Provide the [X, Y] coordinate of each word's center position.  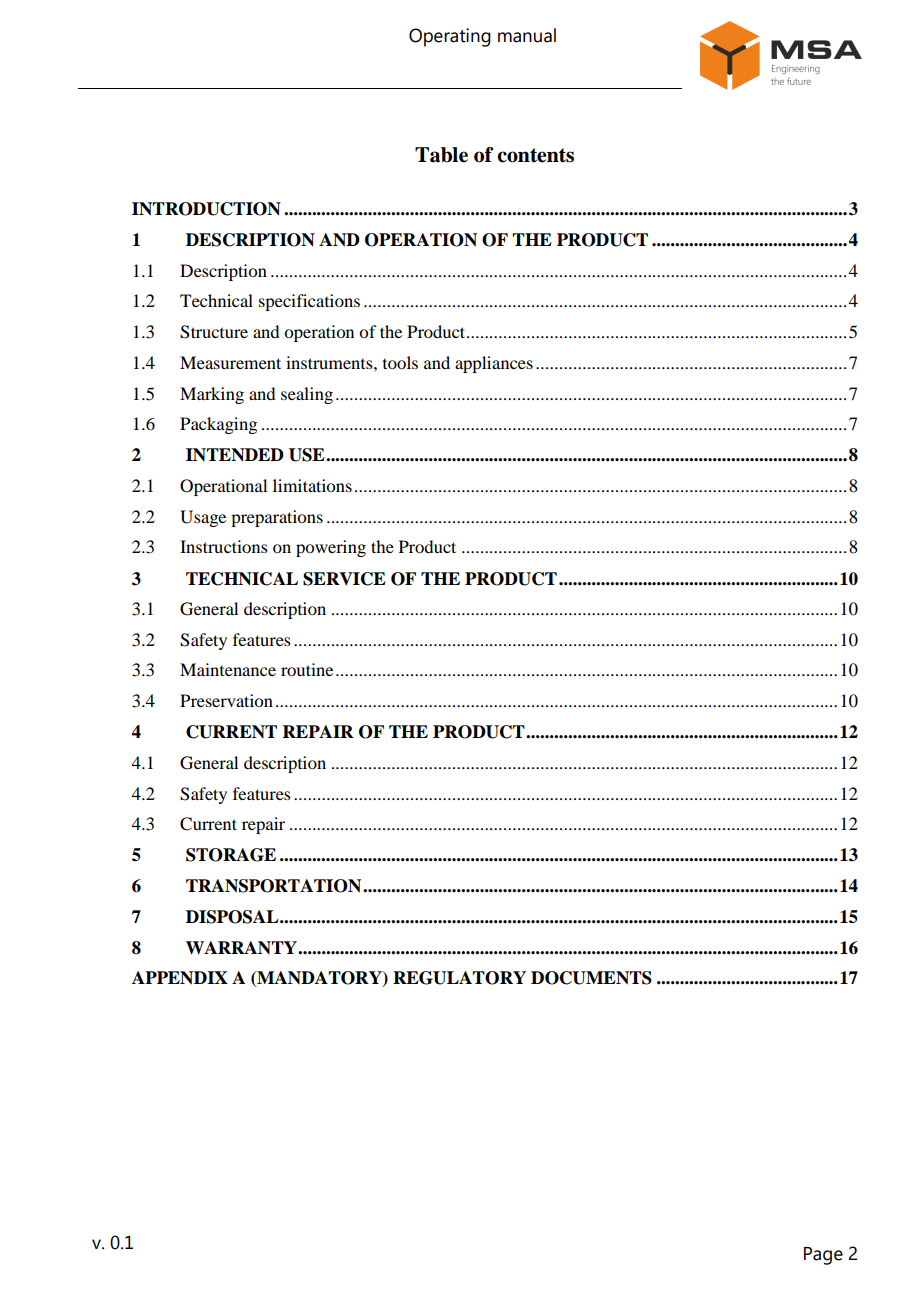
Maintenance [228, 669]
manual [527, 35]
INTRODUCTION [206, 209]
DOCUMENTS [591, 978]
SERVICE [344, 579]
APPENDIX [180, 978]
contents [535, 155]
